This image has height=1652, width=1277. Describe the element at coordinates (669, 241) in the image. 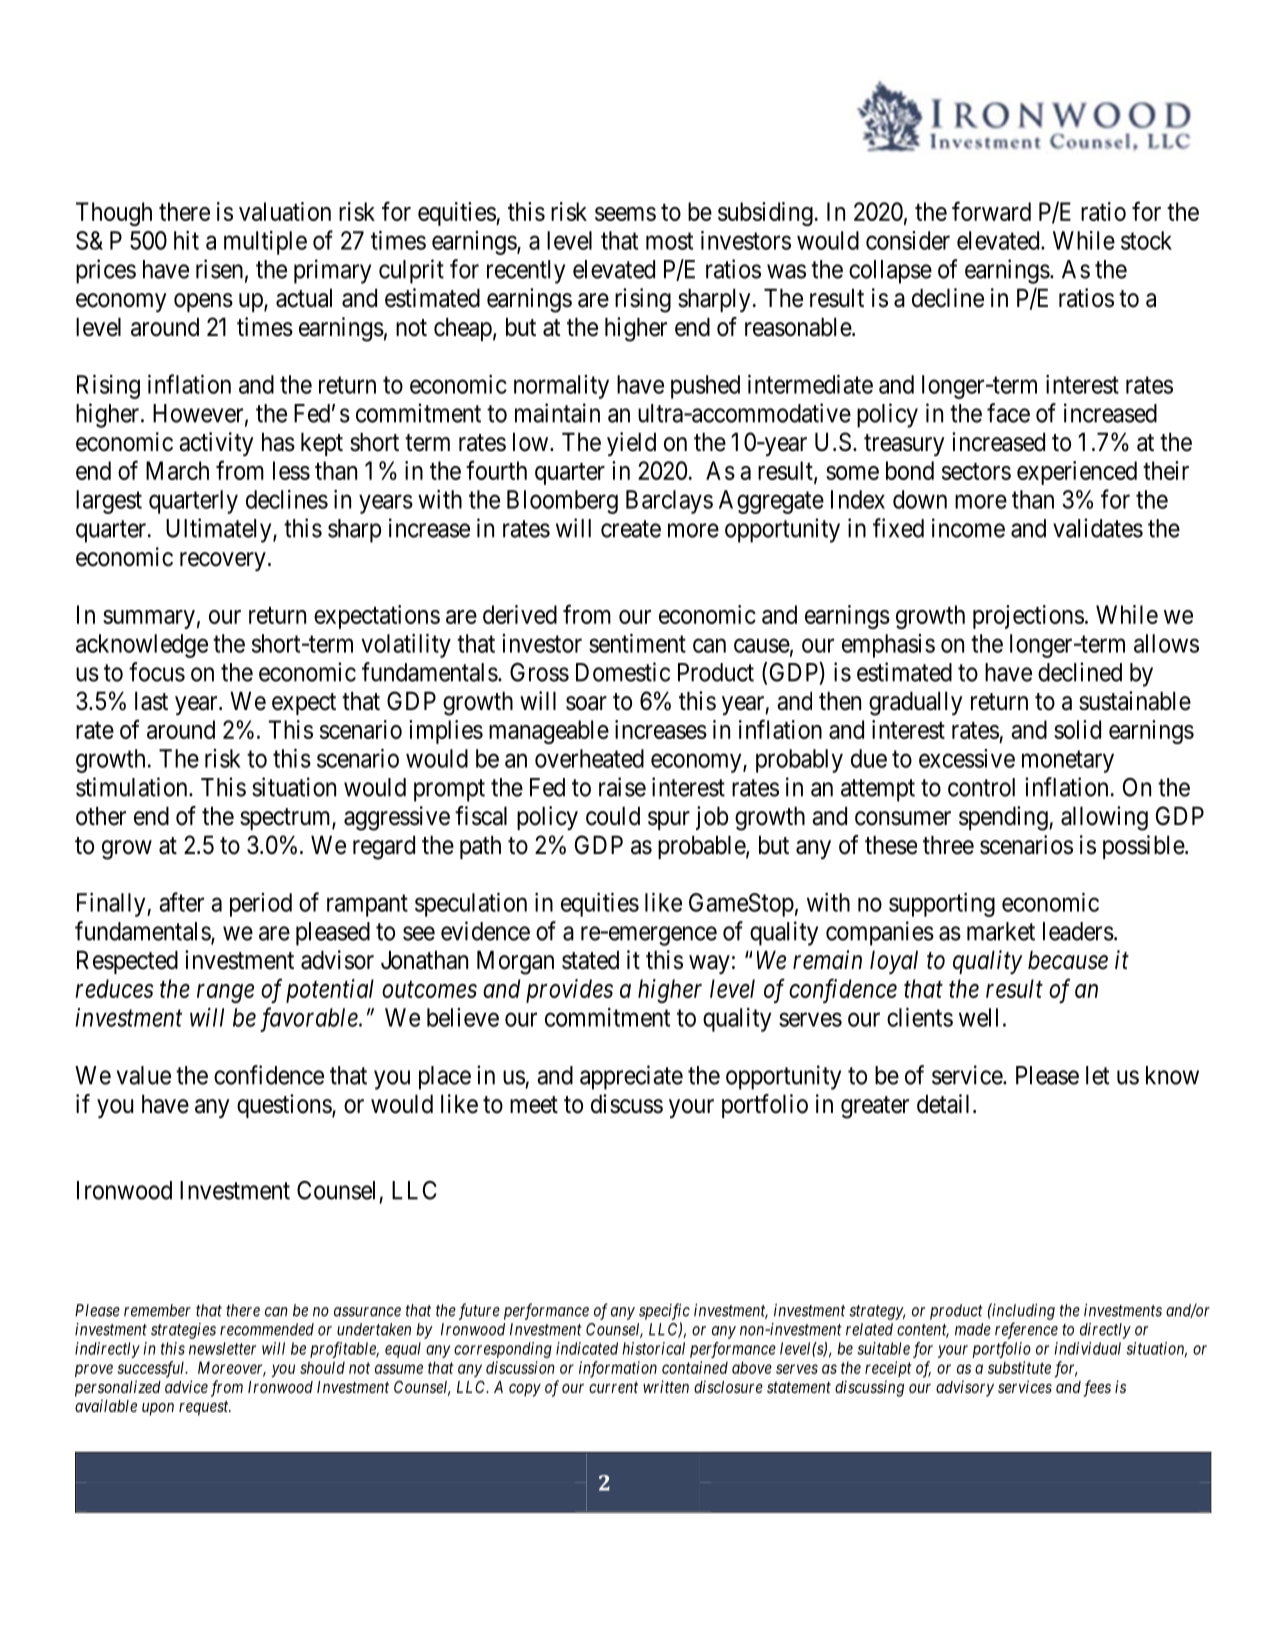

I see `most` at that location.
